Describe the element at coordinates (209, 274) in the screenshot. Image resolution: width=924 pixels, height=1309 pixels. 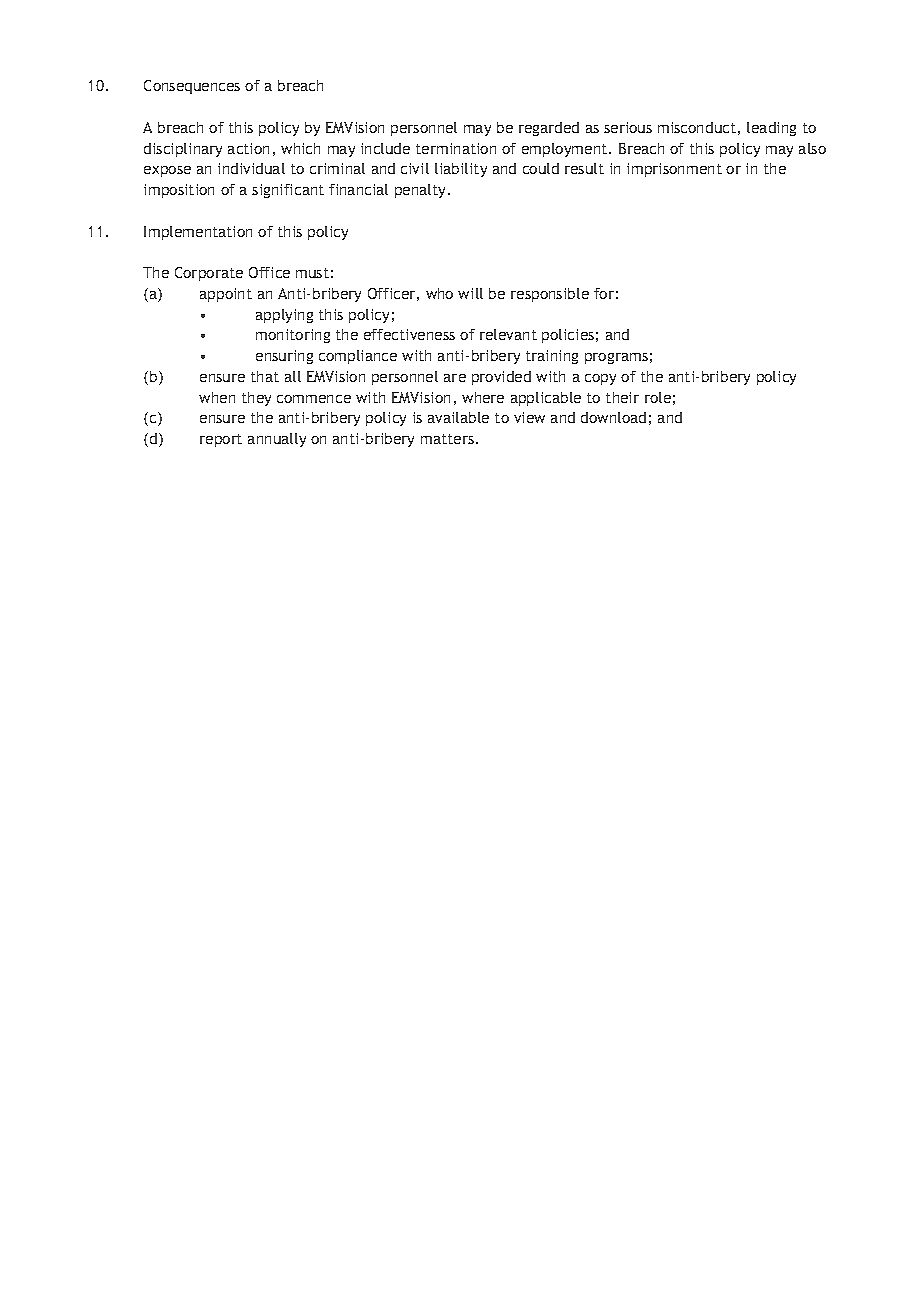
I see `Corporate` at that location.
